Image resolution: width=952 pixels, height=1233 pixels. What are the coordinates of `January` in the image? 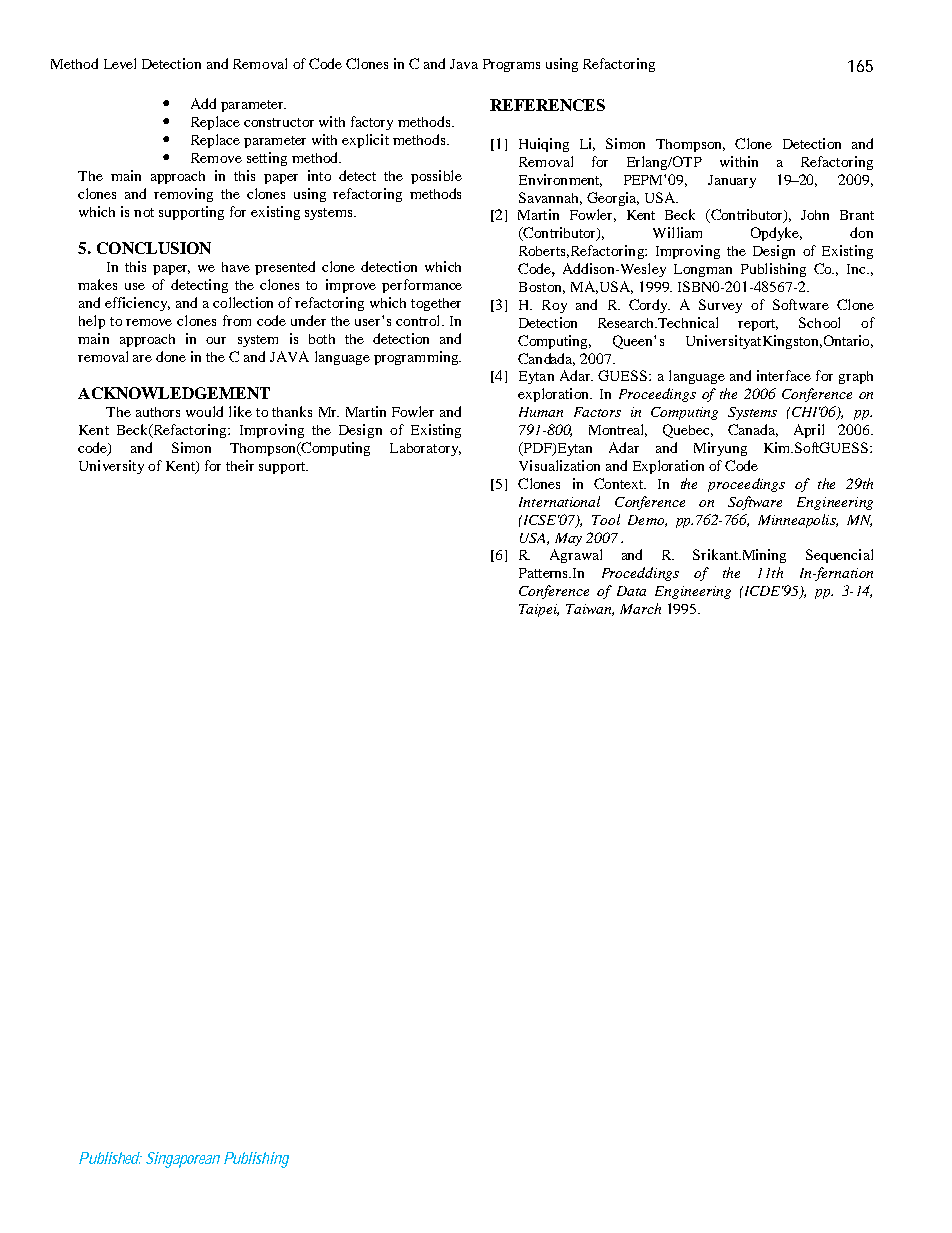 It's located at (732, 181).
